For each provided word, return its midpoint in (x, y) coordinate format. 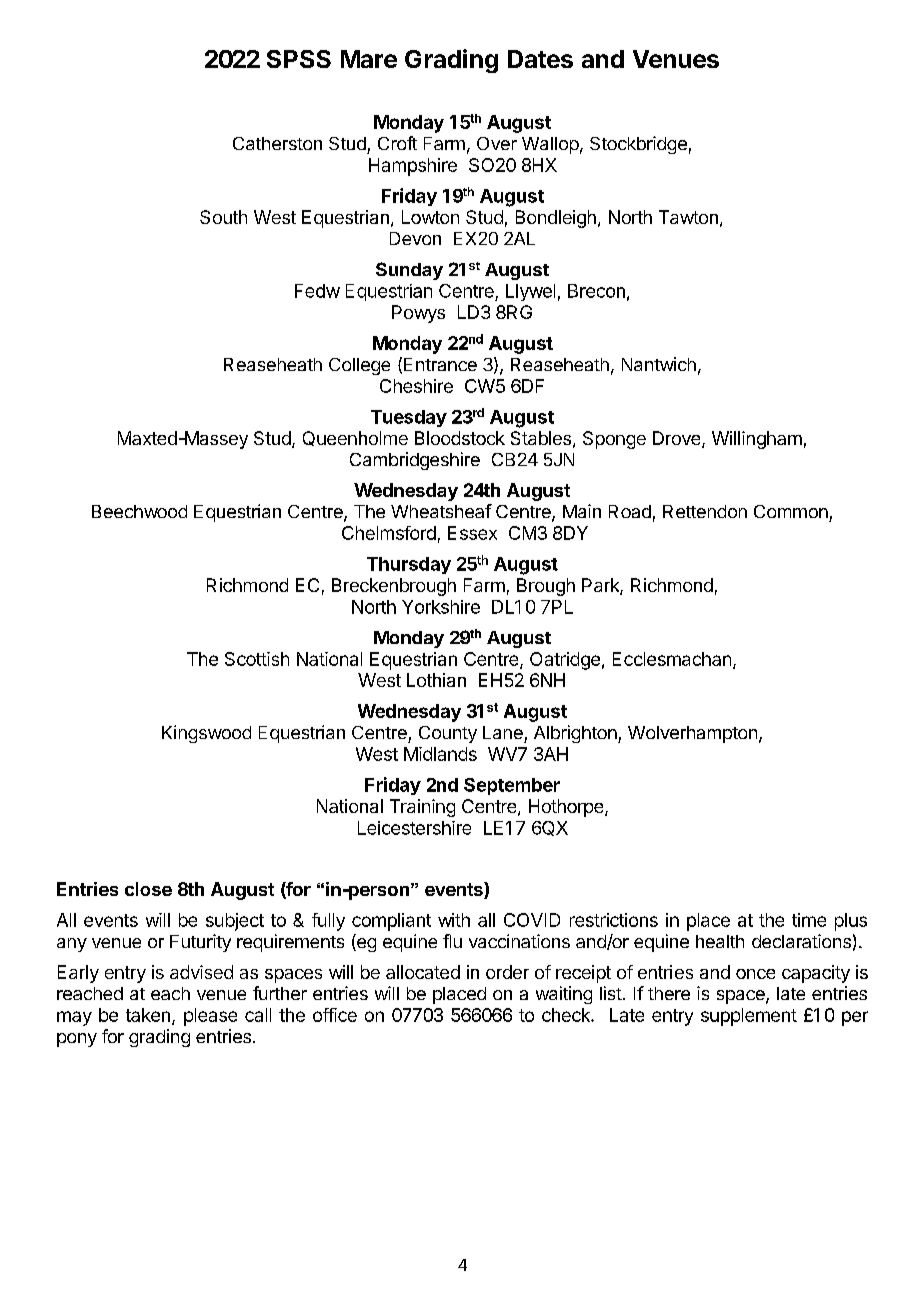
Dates (540, 59)
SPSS (299, 59)
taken (148, 1015)
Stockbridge (638, 145)
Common (791, 511)
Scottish (257, 659)
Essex (472, 533)
